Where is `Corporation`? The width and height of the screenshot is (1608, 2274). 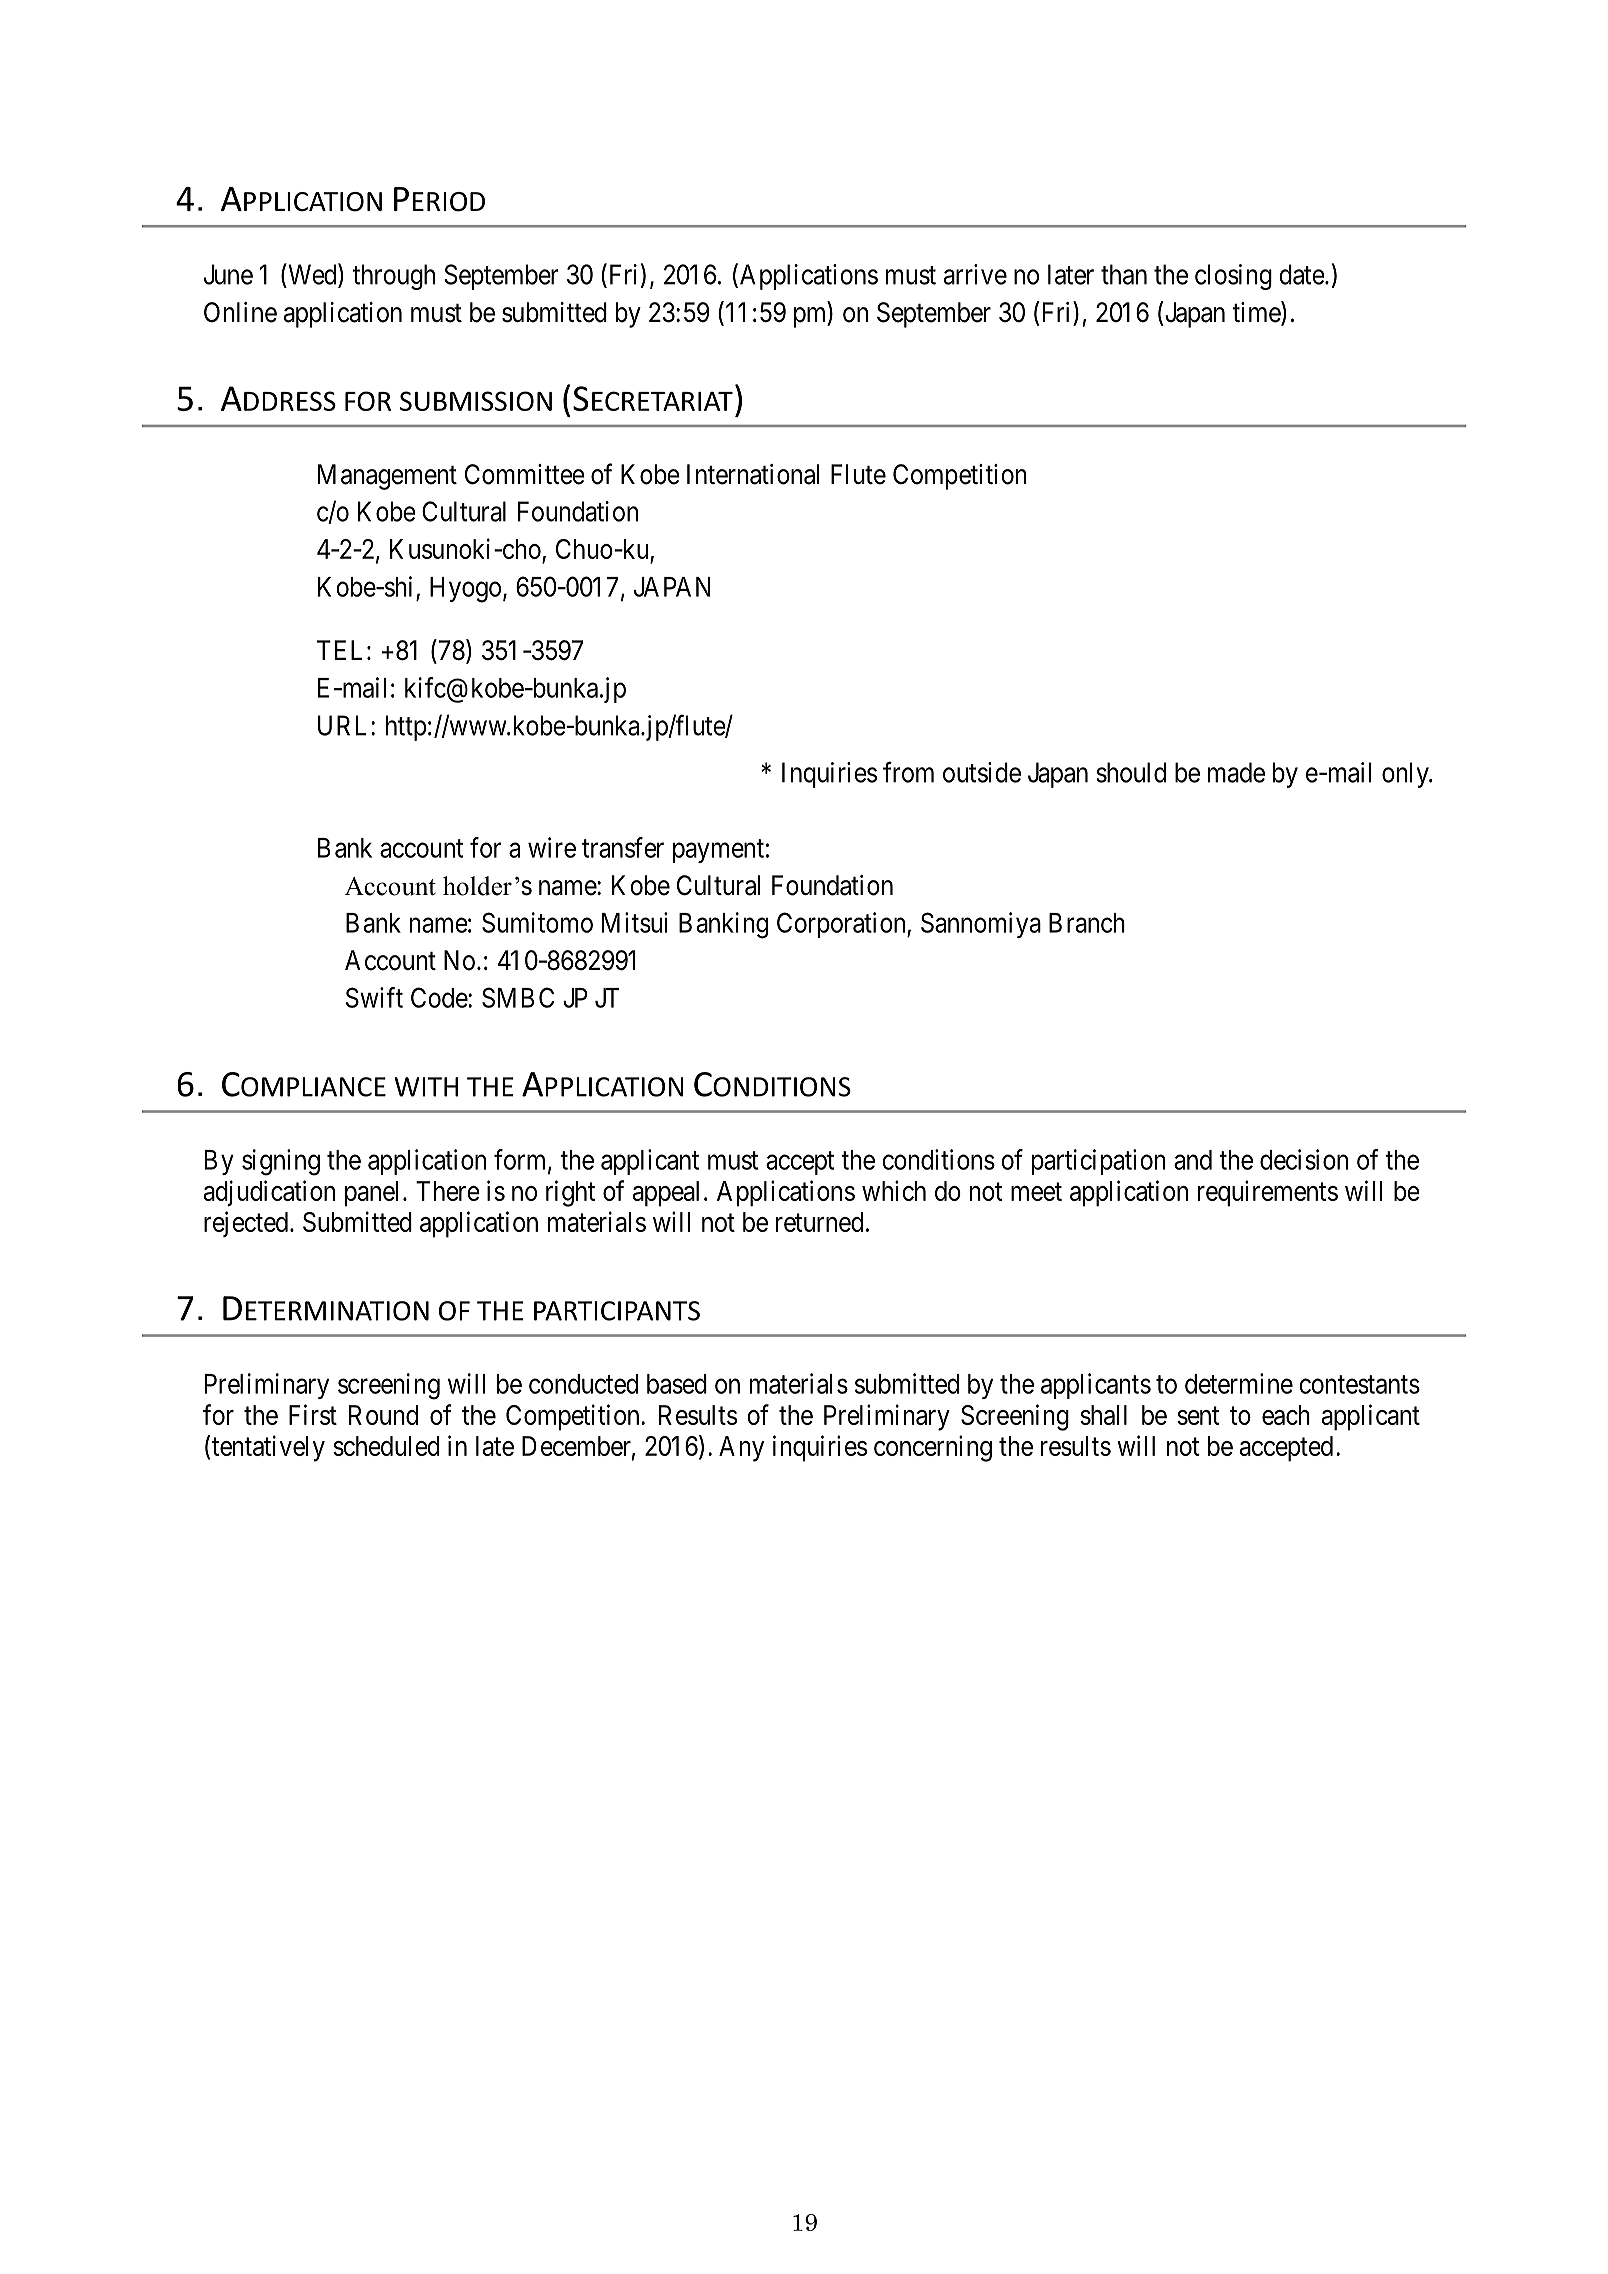
Corporation is located at coordinates (842, 925).
